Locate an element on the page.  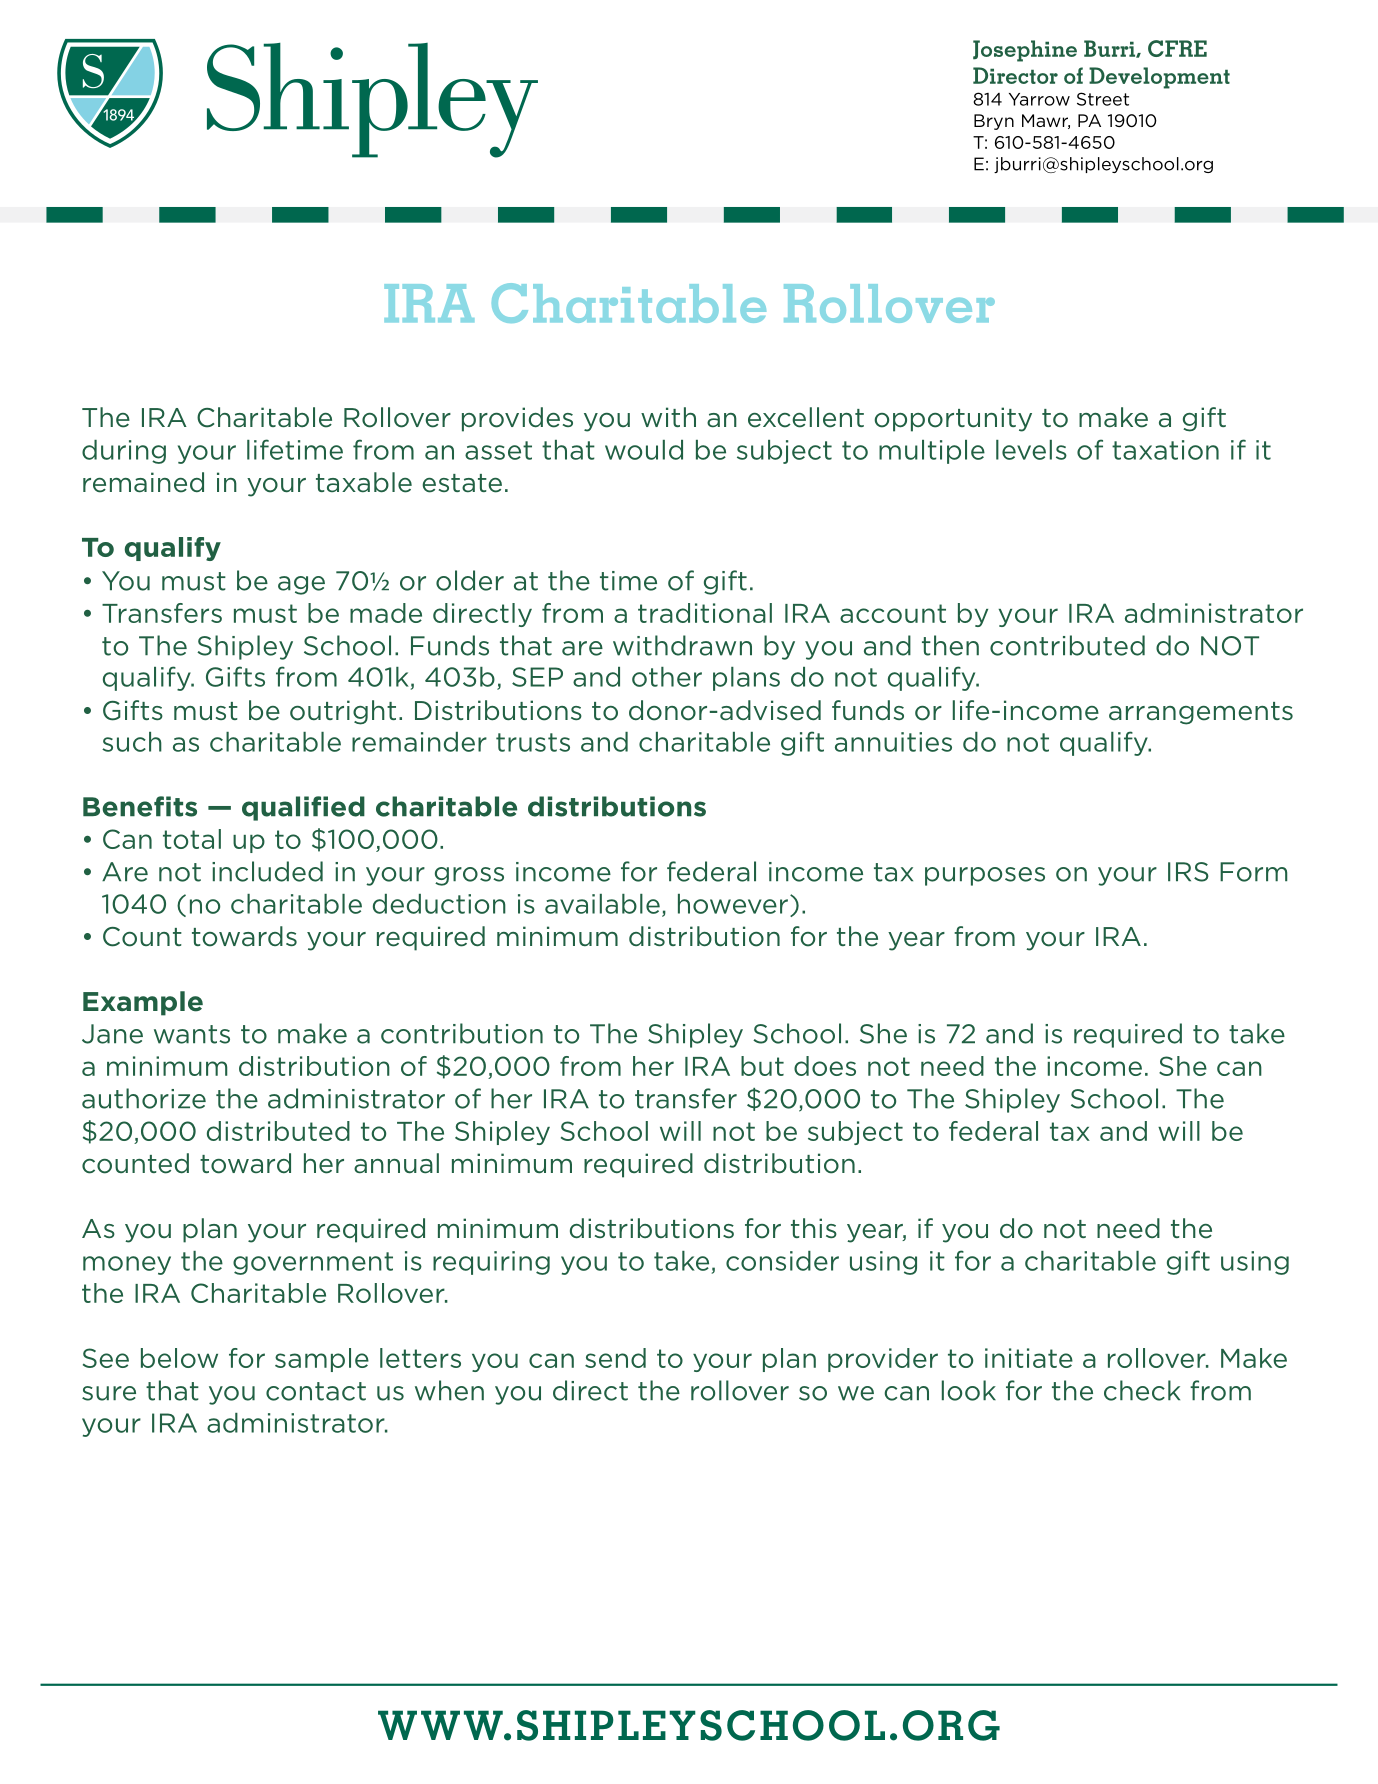
send is located at coordinates (615, 1358).
